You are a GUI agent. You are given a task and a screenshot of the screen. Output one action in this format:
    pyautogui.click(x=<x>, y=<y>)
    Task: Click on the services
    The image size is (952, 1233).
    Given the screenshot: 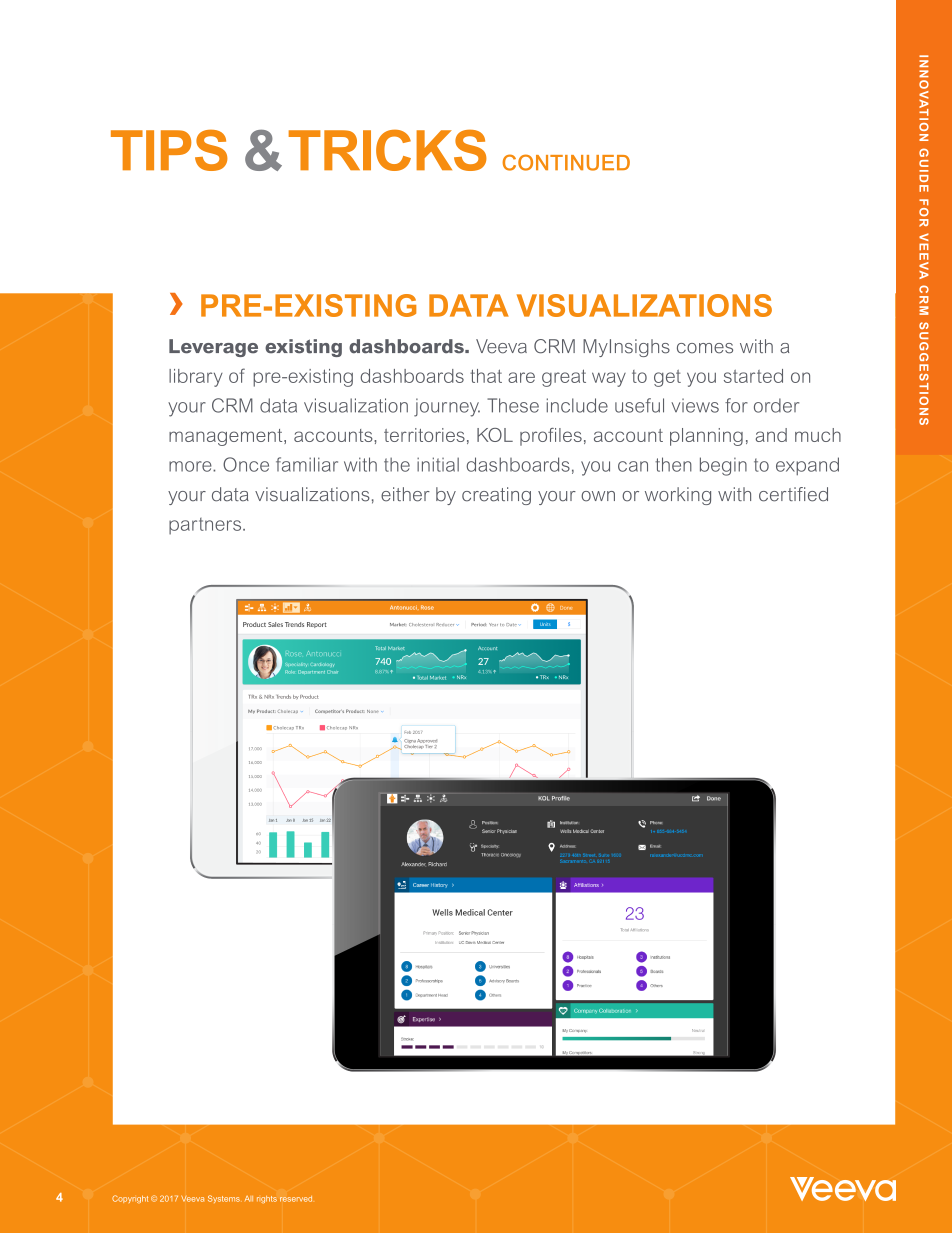 What is the action you would take?
    pyautogui.click(x=649, y=985)
